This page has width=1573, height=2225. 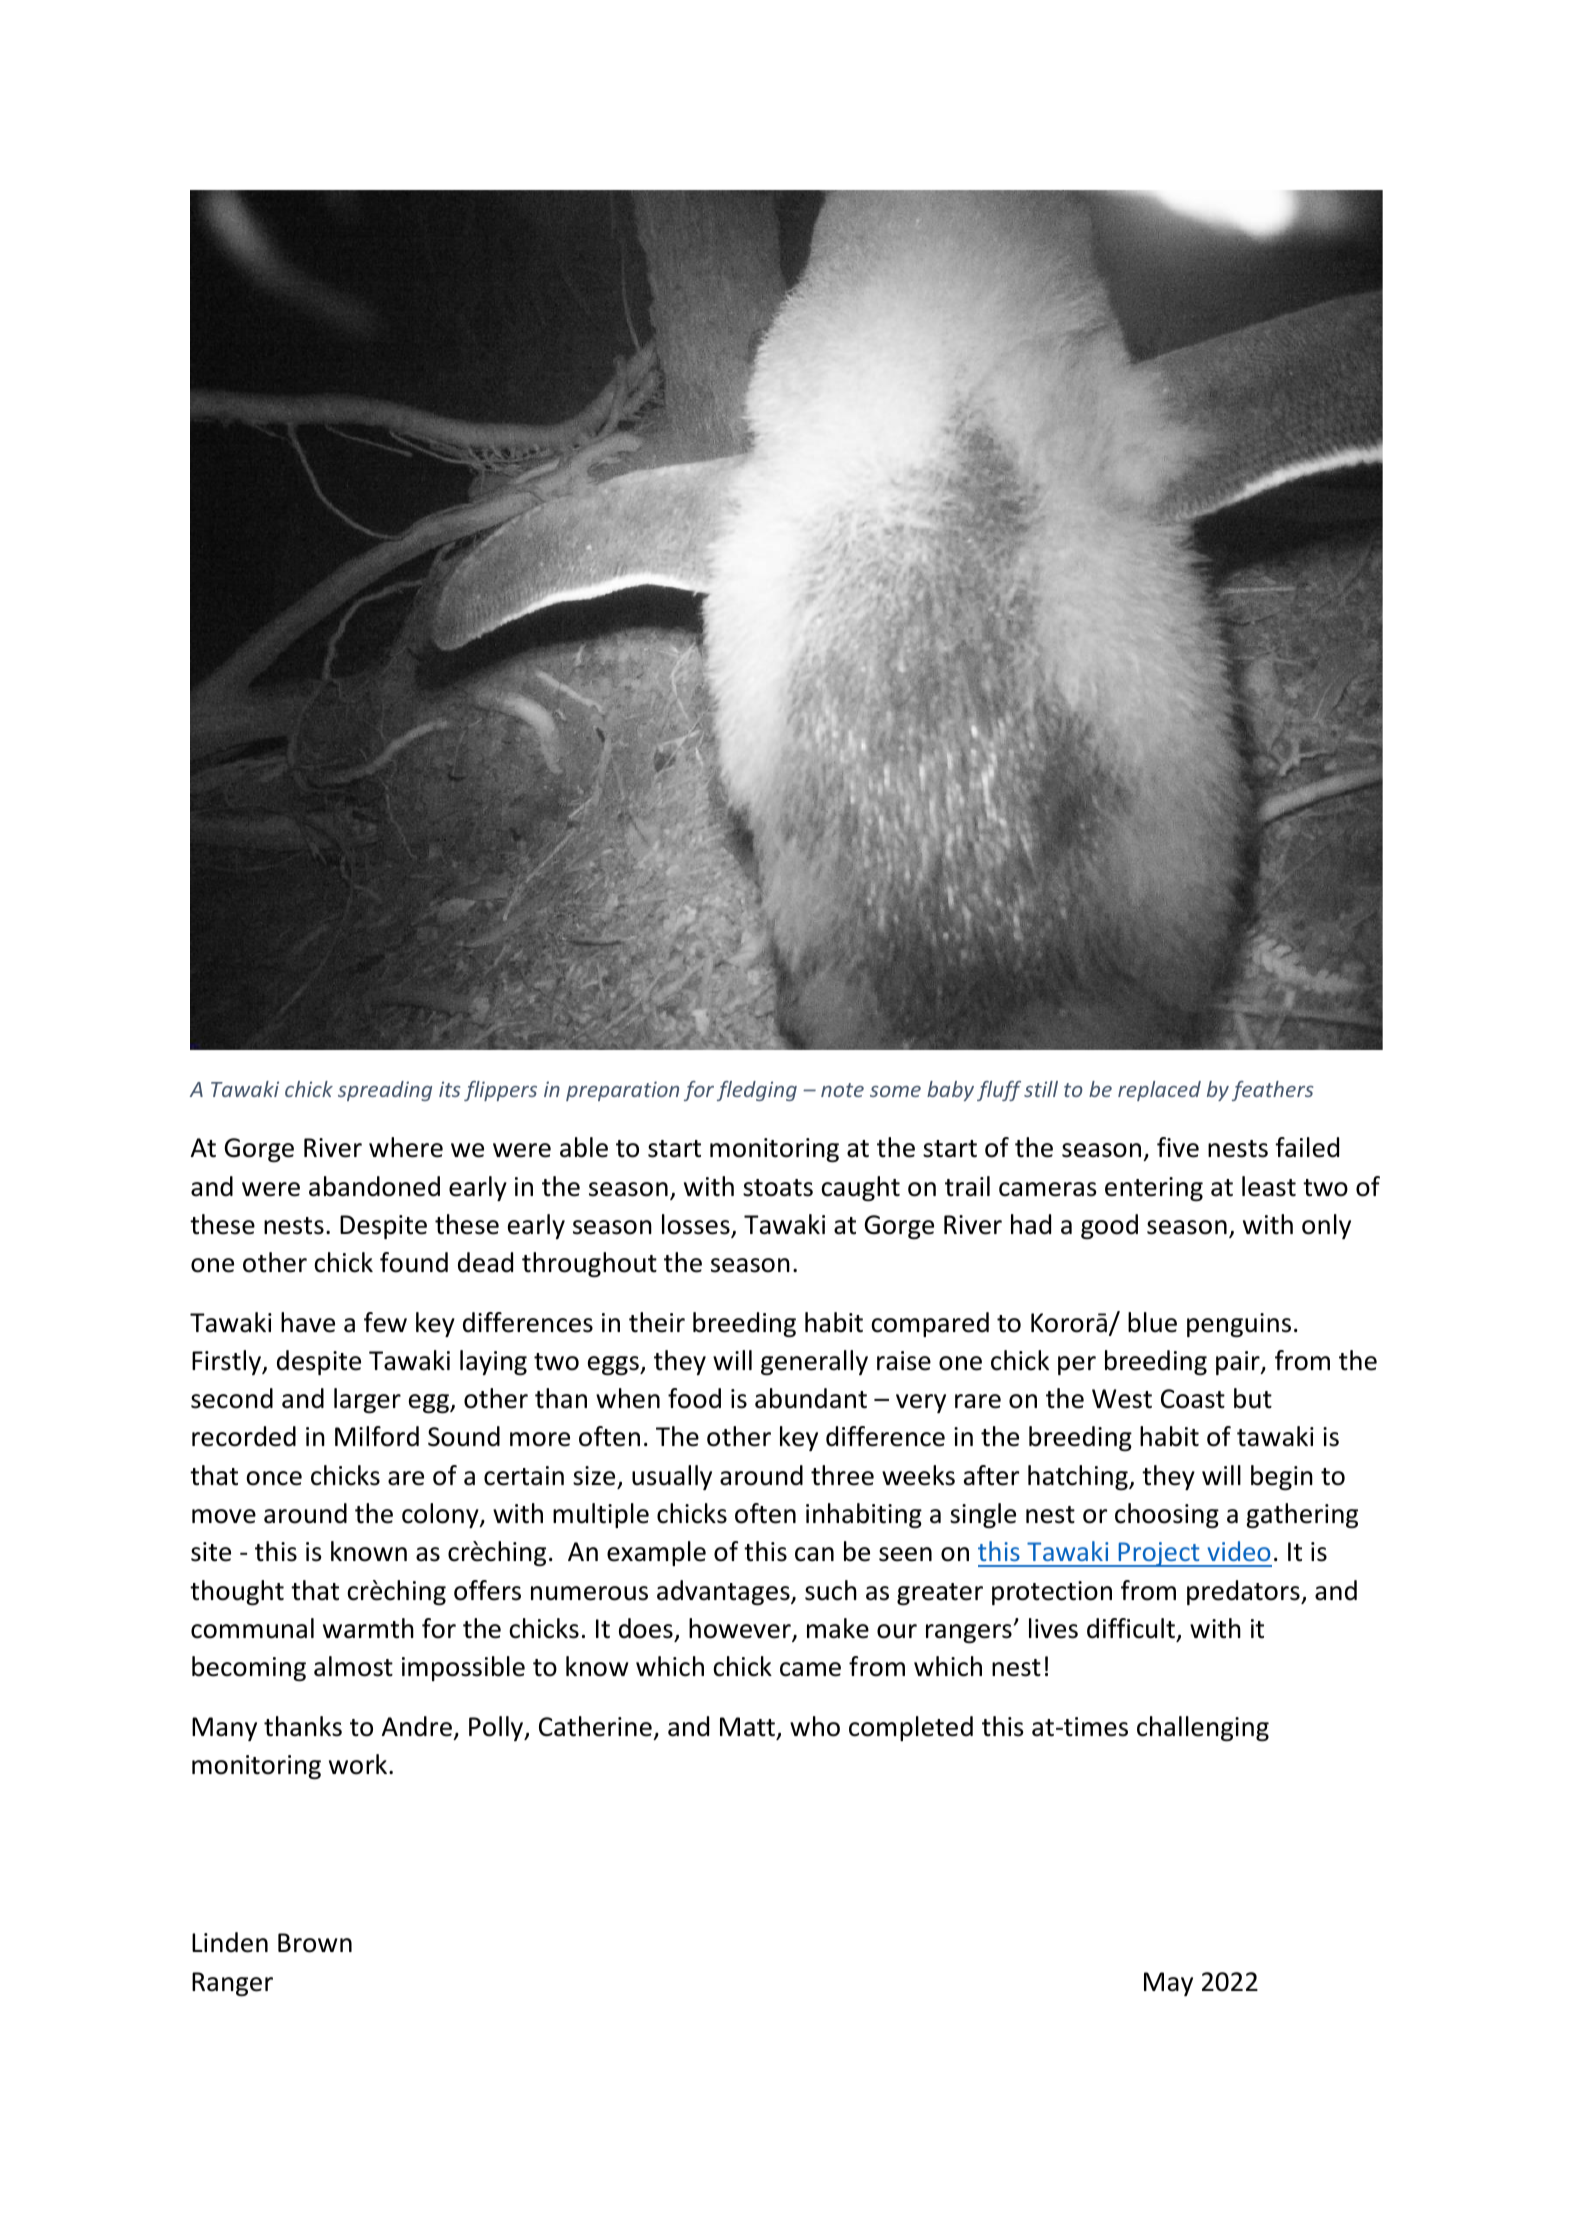 I want to click on replaced, so click(x=1159, y=1091).
